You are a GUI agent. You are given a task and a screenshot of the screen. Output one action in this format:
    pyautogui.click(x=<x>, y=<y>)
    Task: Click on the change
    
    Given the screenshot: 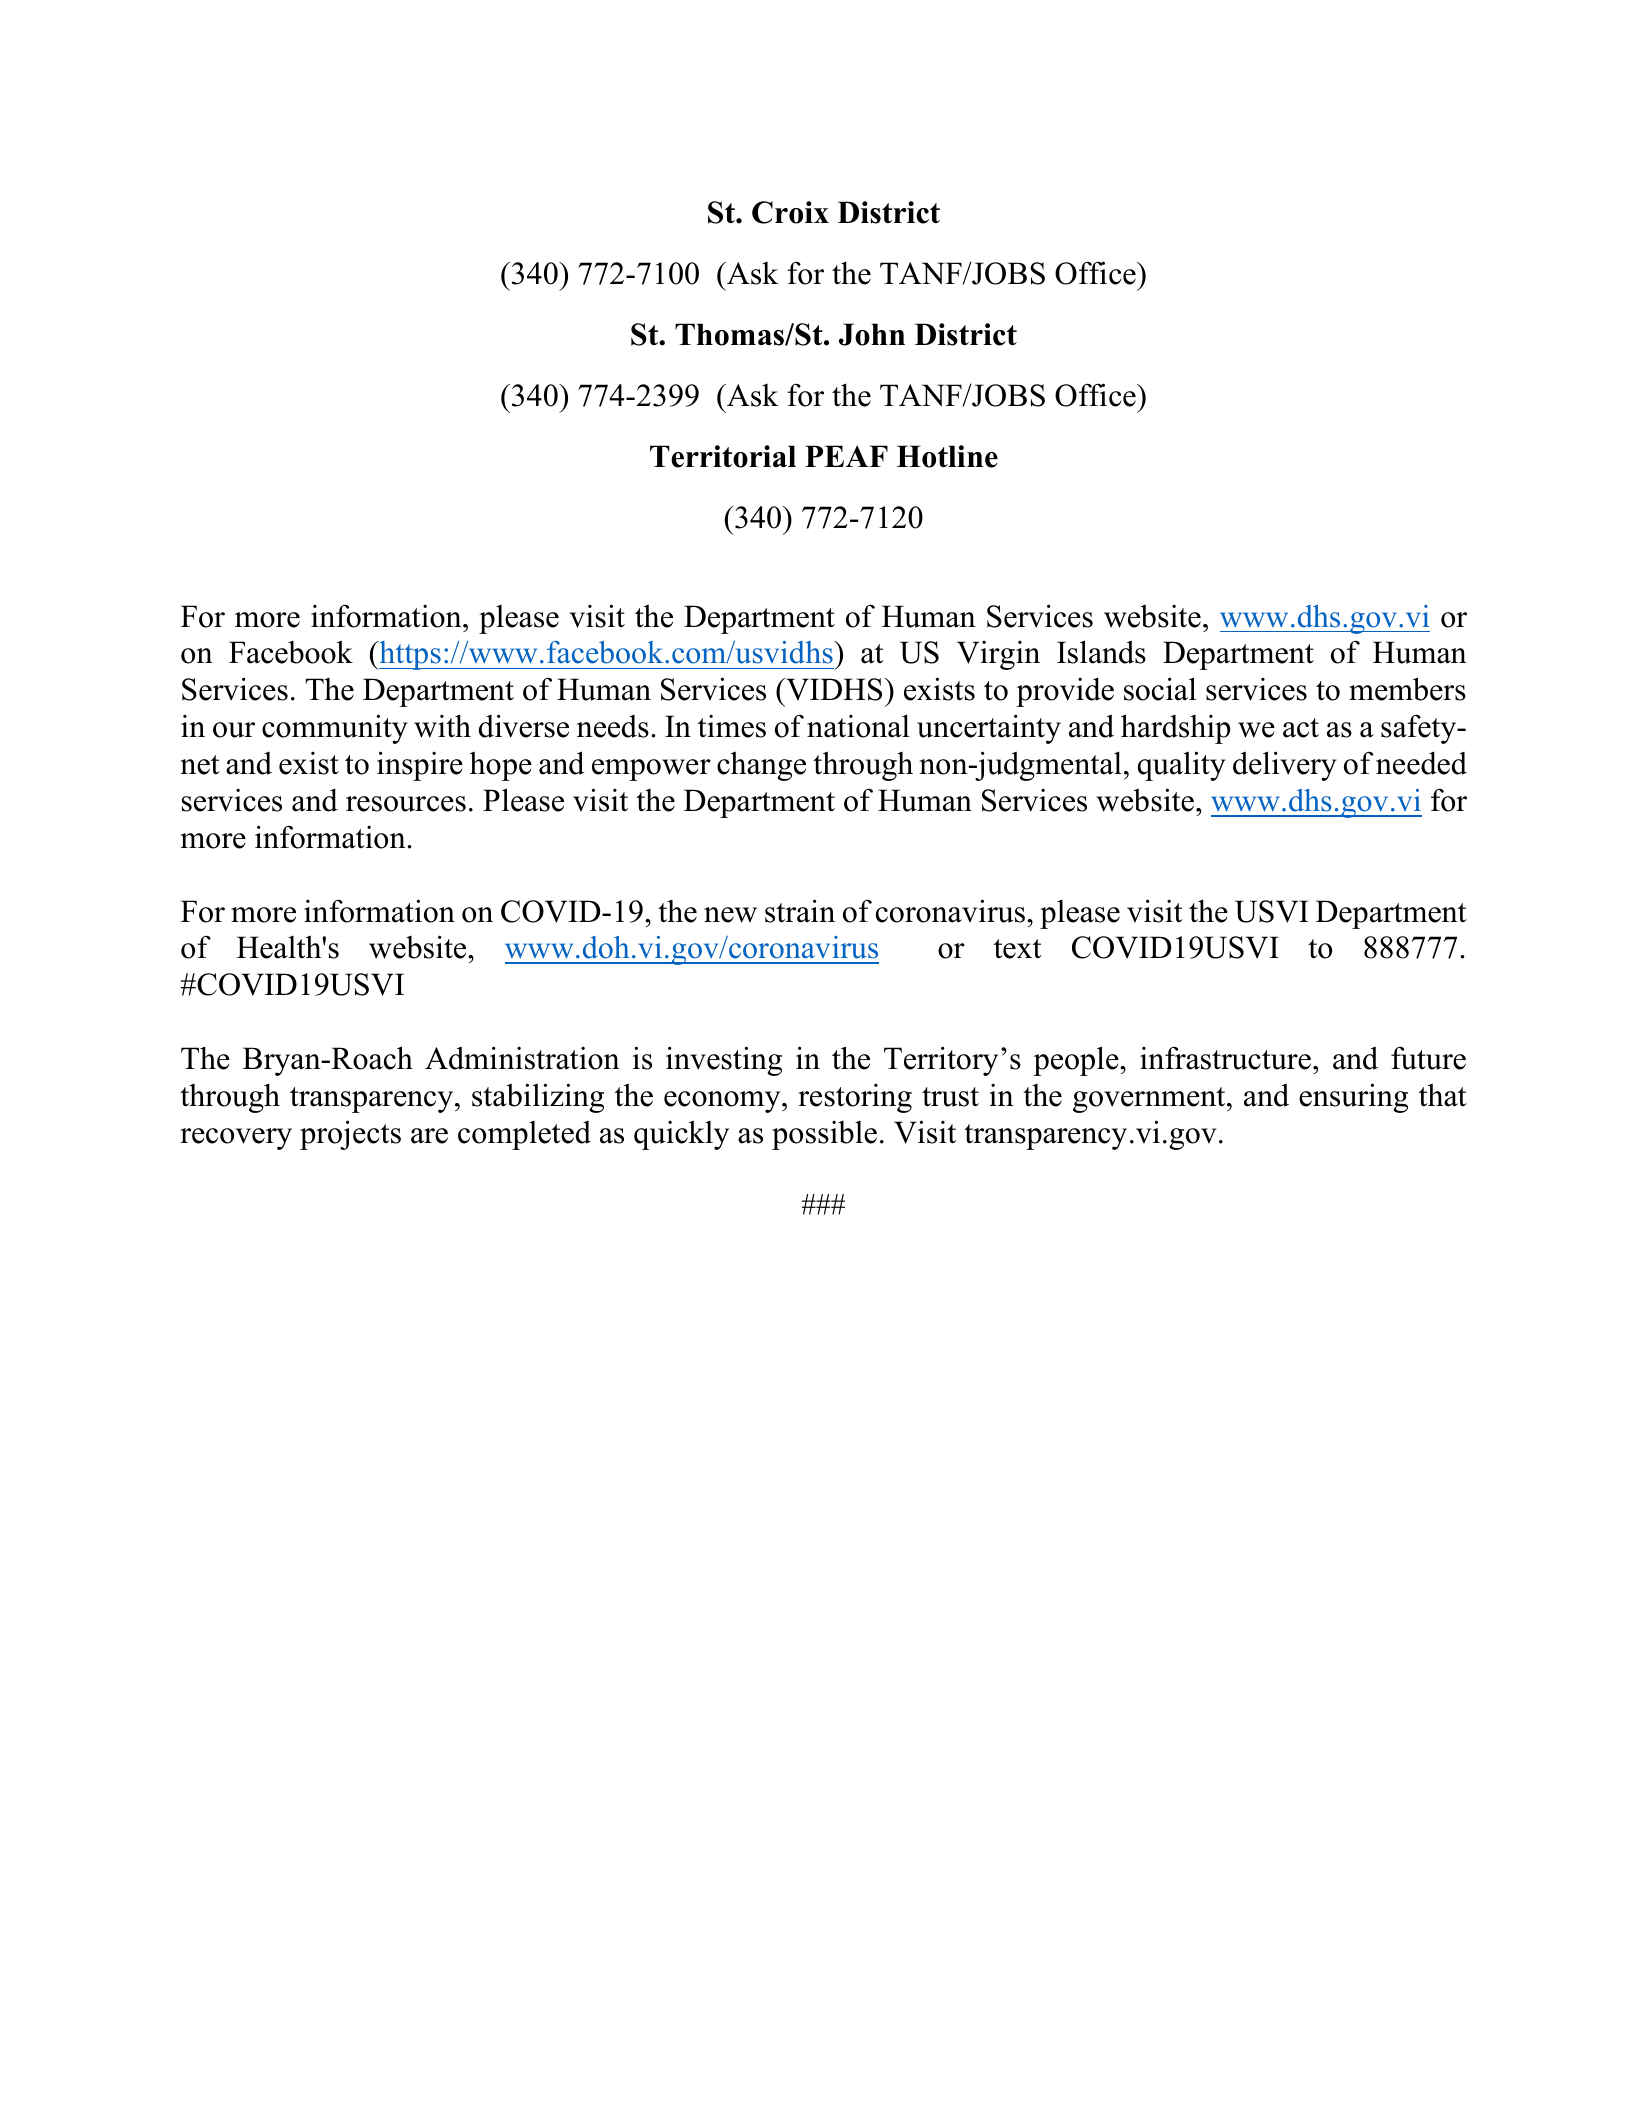 What is the action you would take?
    pyautogui.click(x=761, y=766)
